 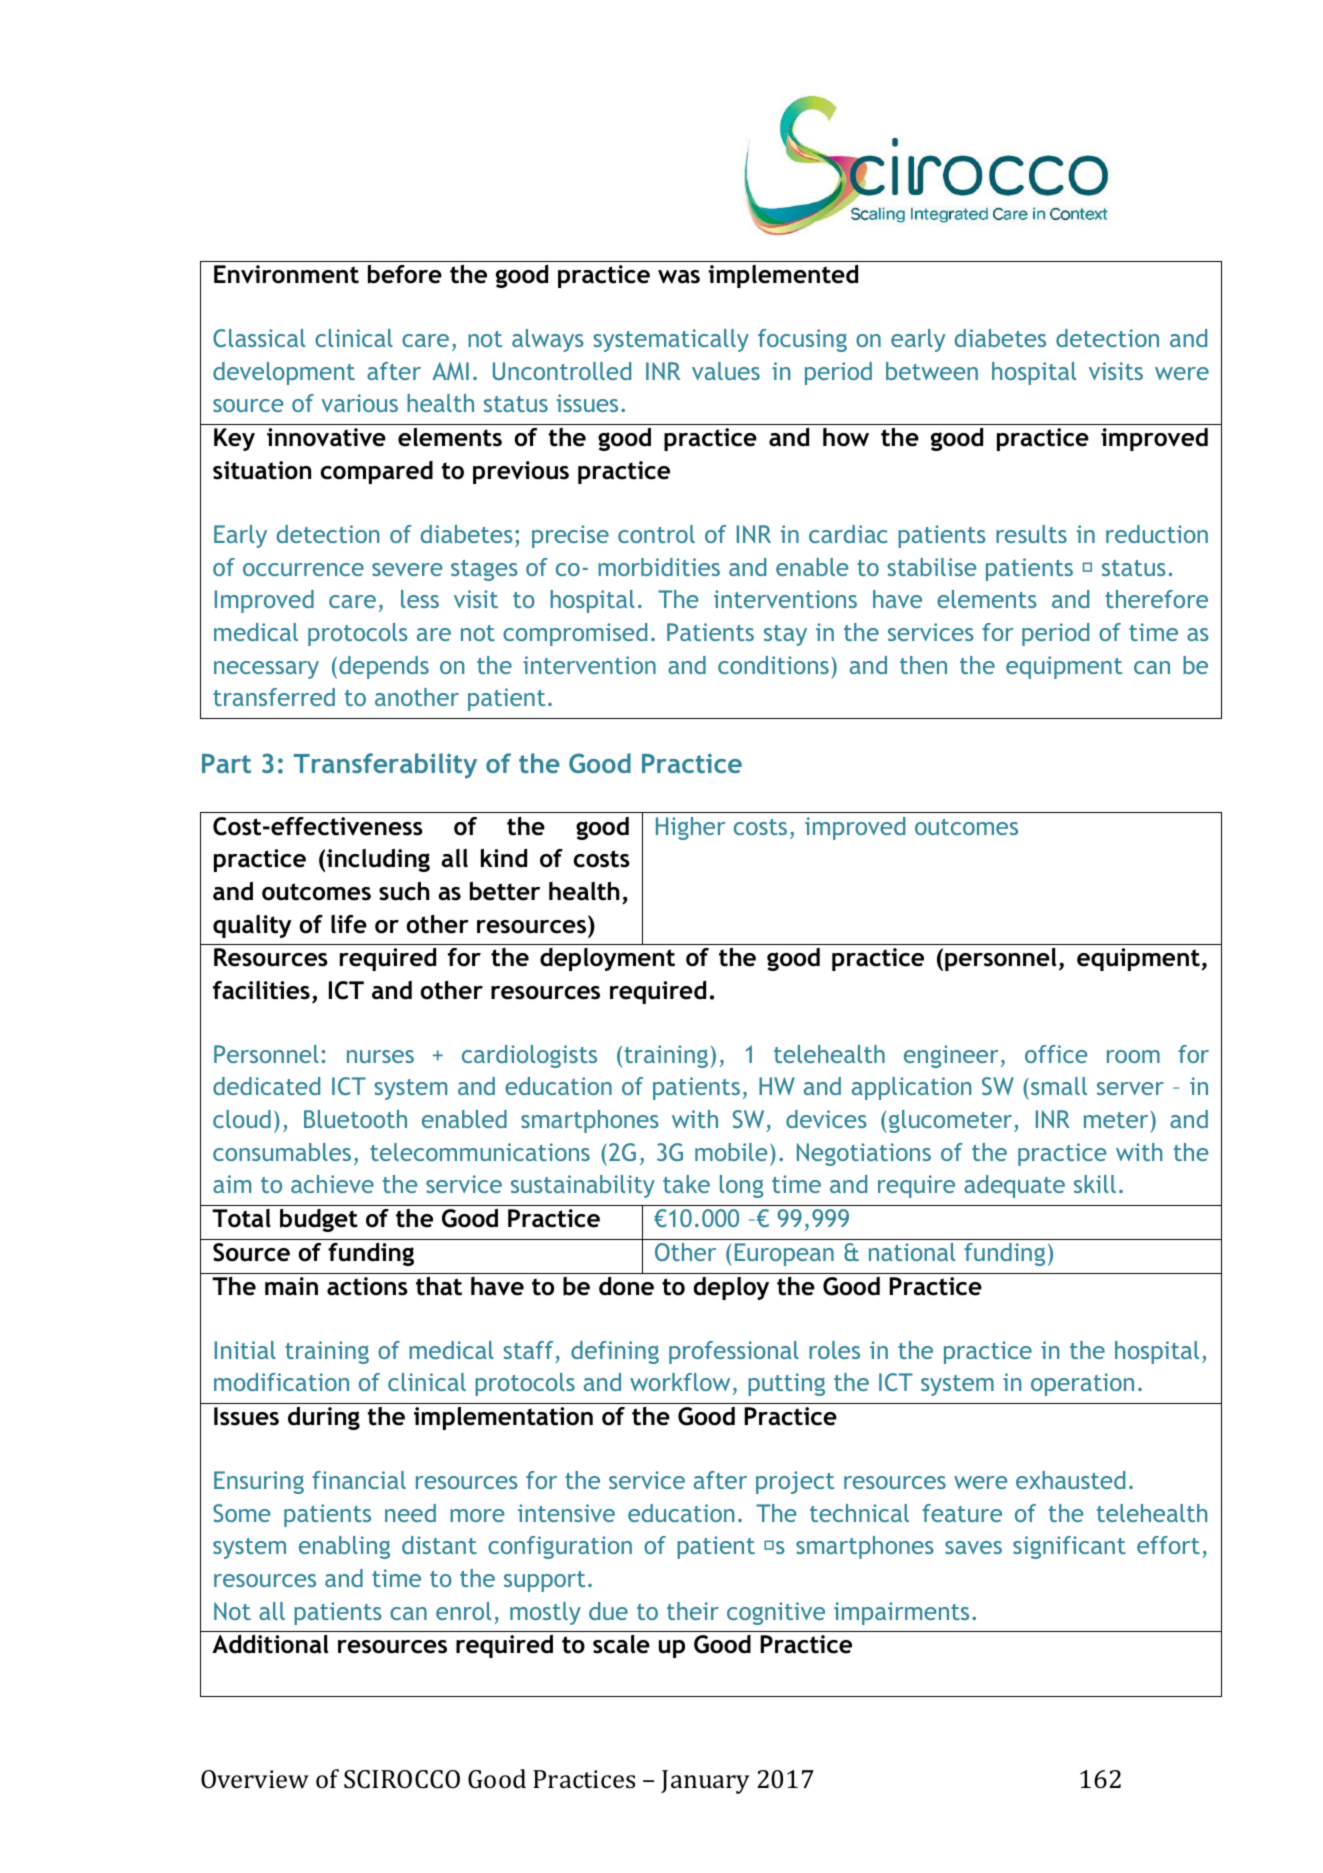 What do you see at coordinates (679, 277) in the screenshot?
I see `was` at bounding box center [679, 277].
